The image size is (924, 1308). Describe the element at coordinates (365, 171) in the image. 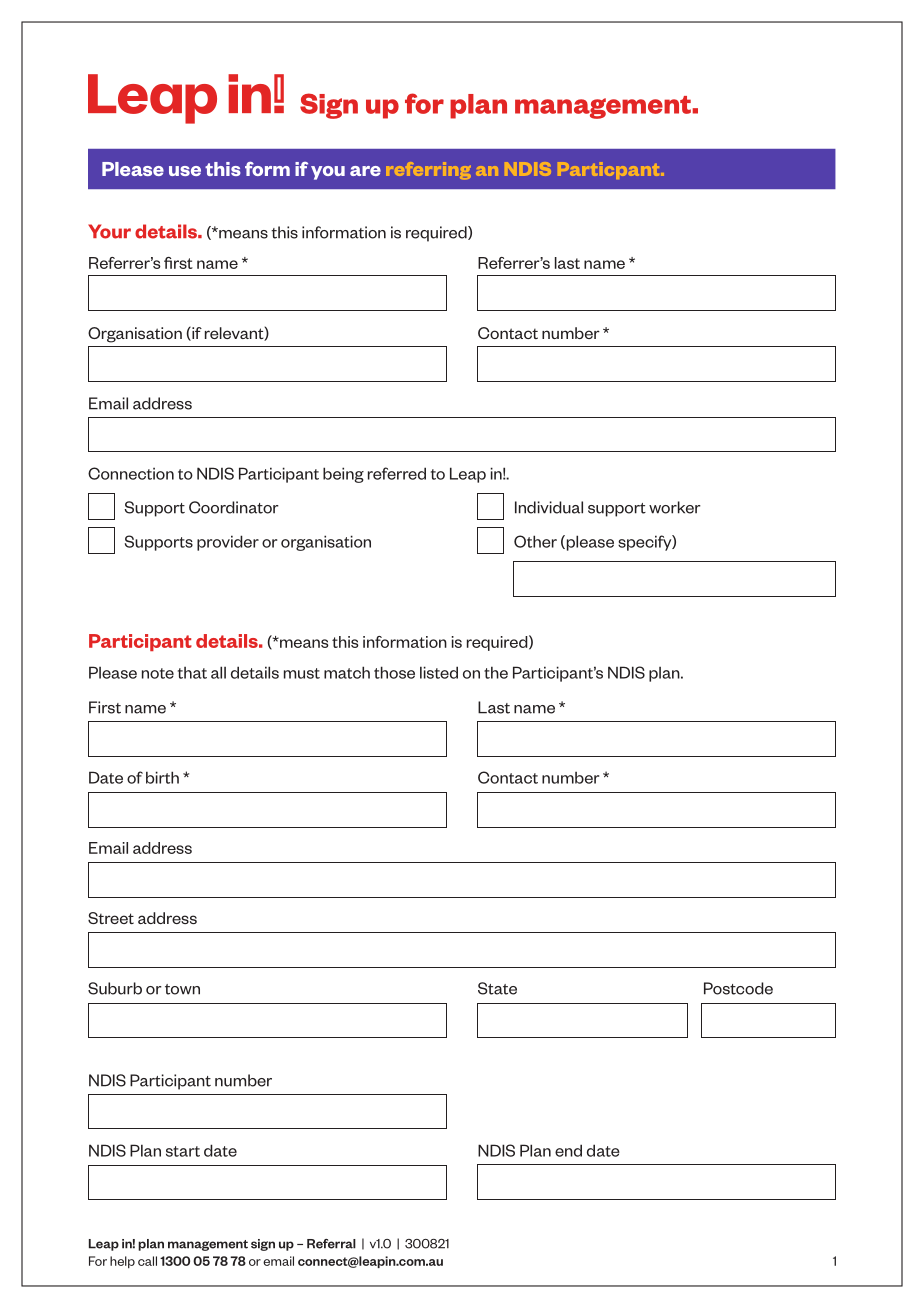

I see `are` at that location.
